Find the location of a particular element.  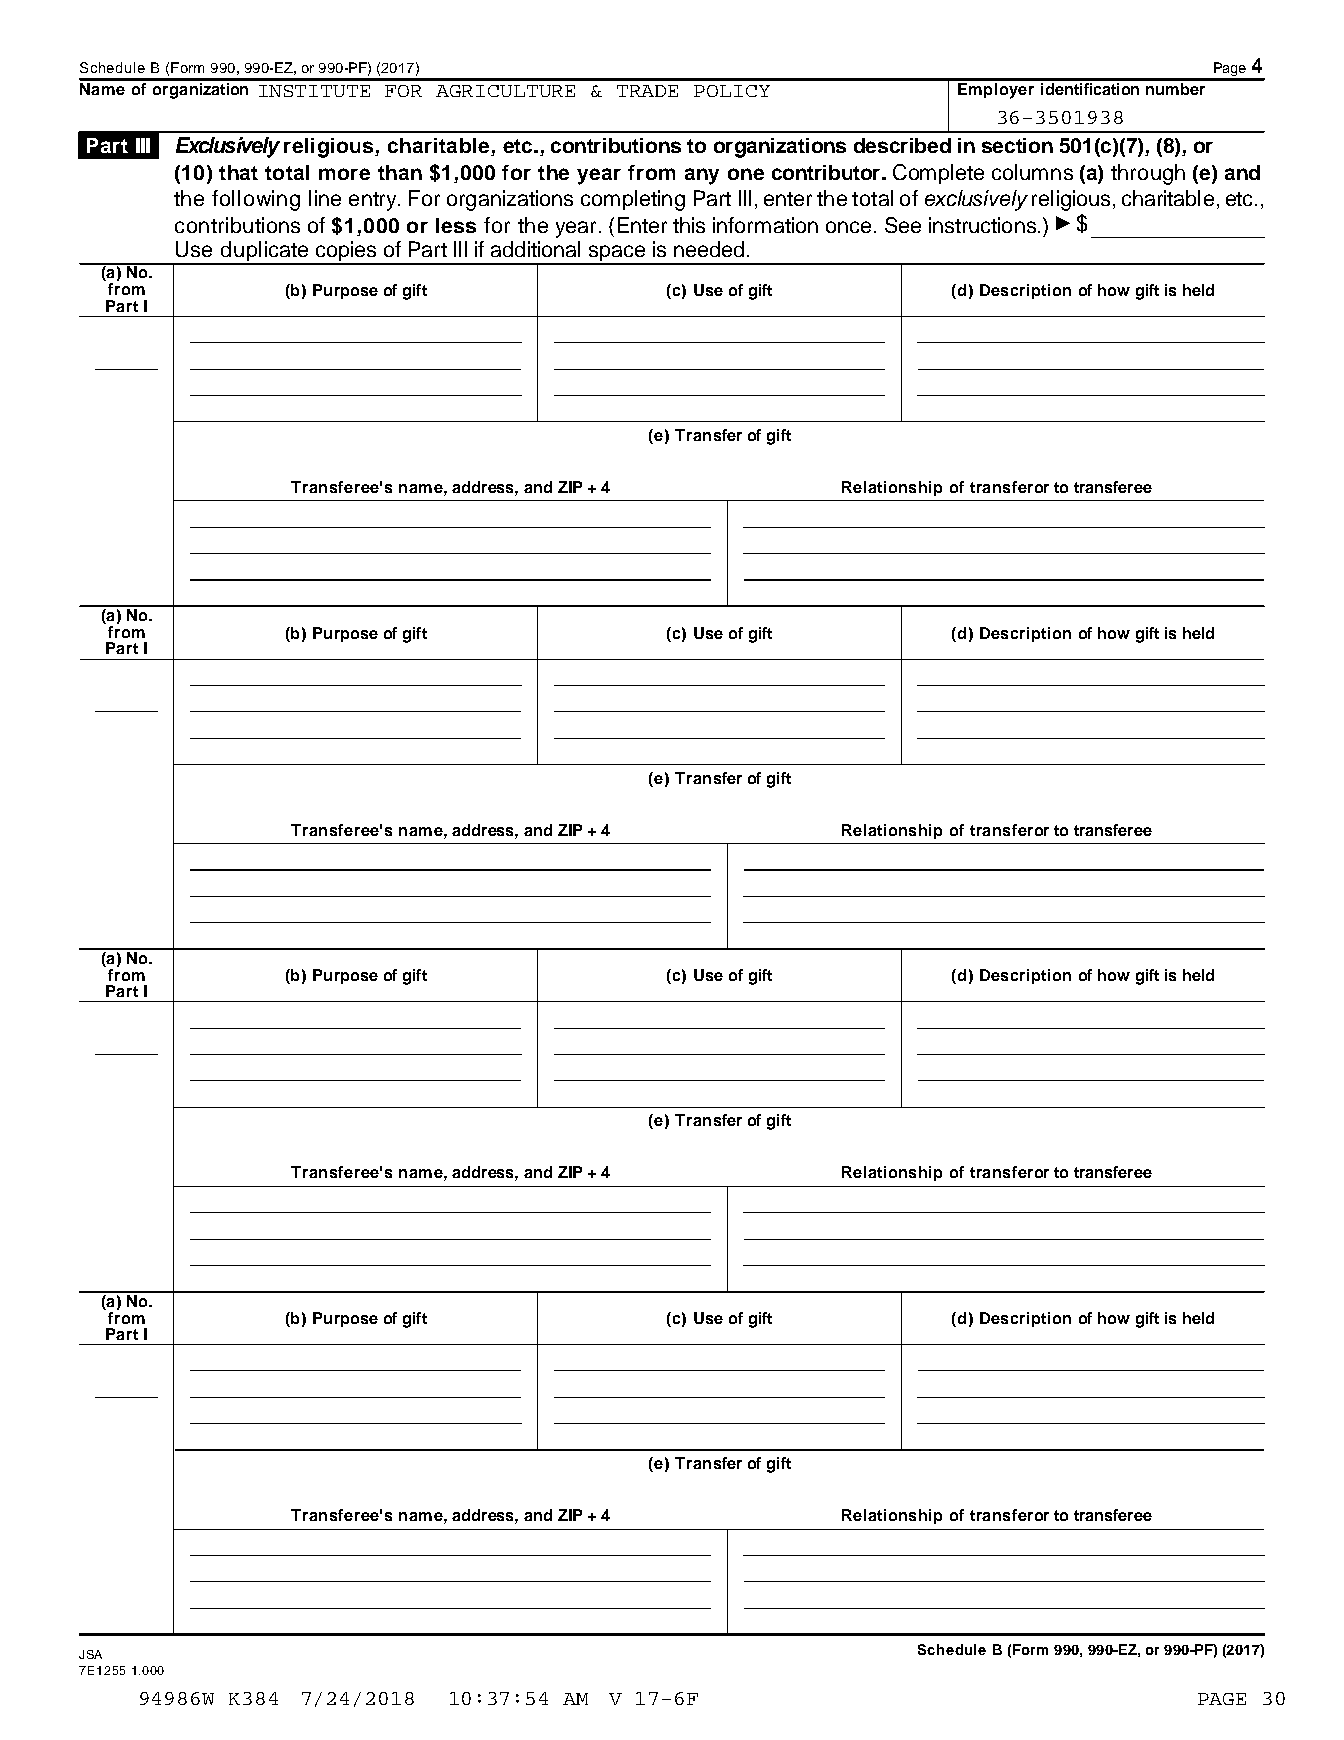

TRADE is located at coordinates (647, 91).
